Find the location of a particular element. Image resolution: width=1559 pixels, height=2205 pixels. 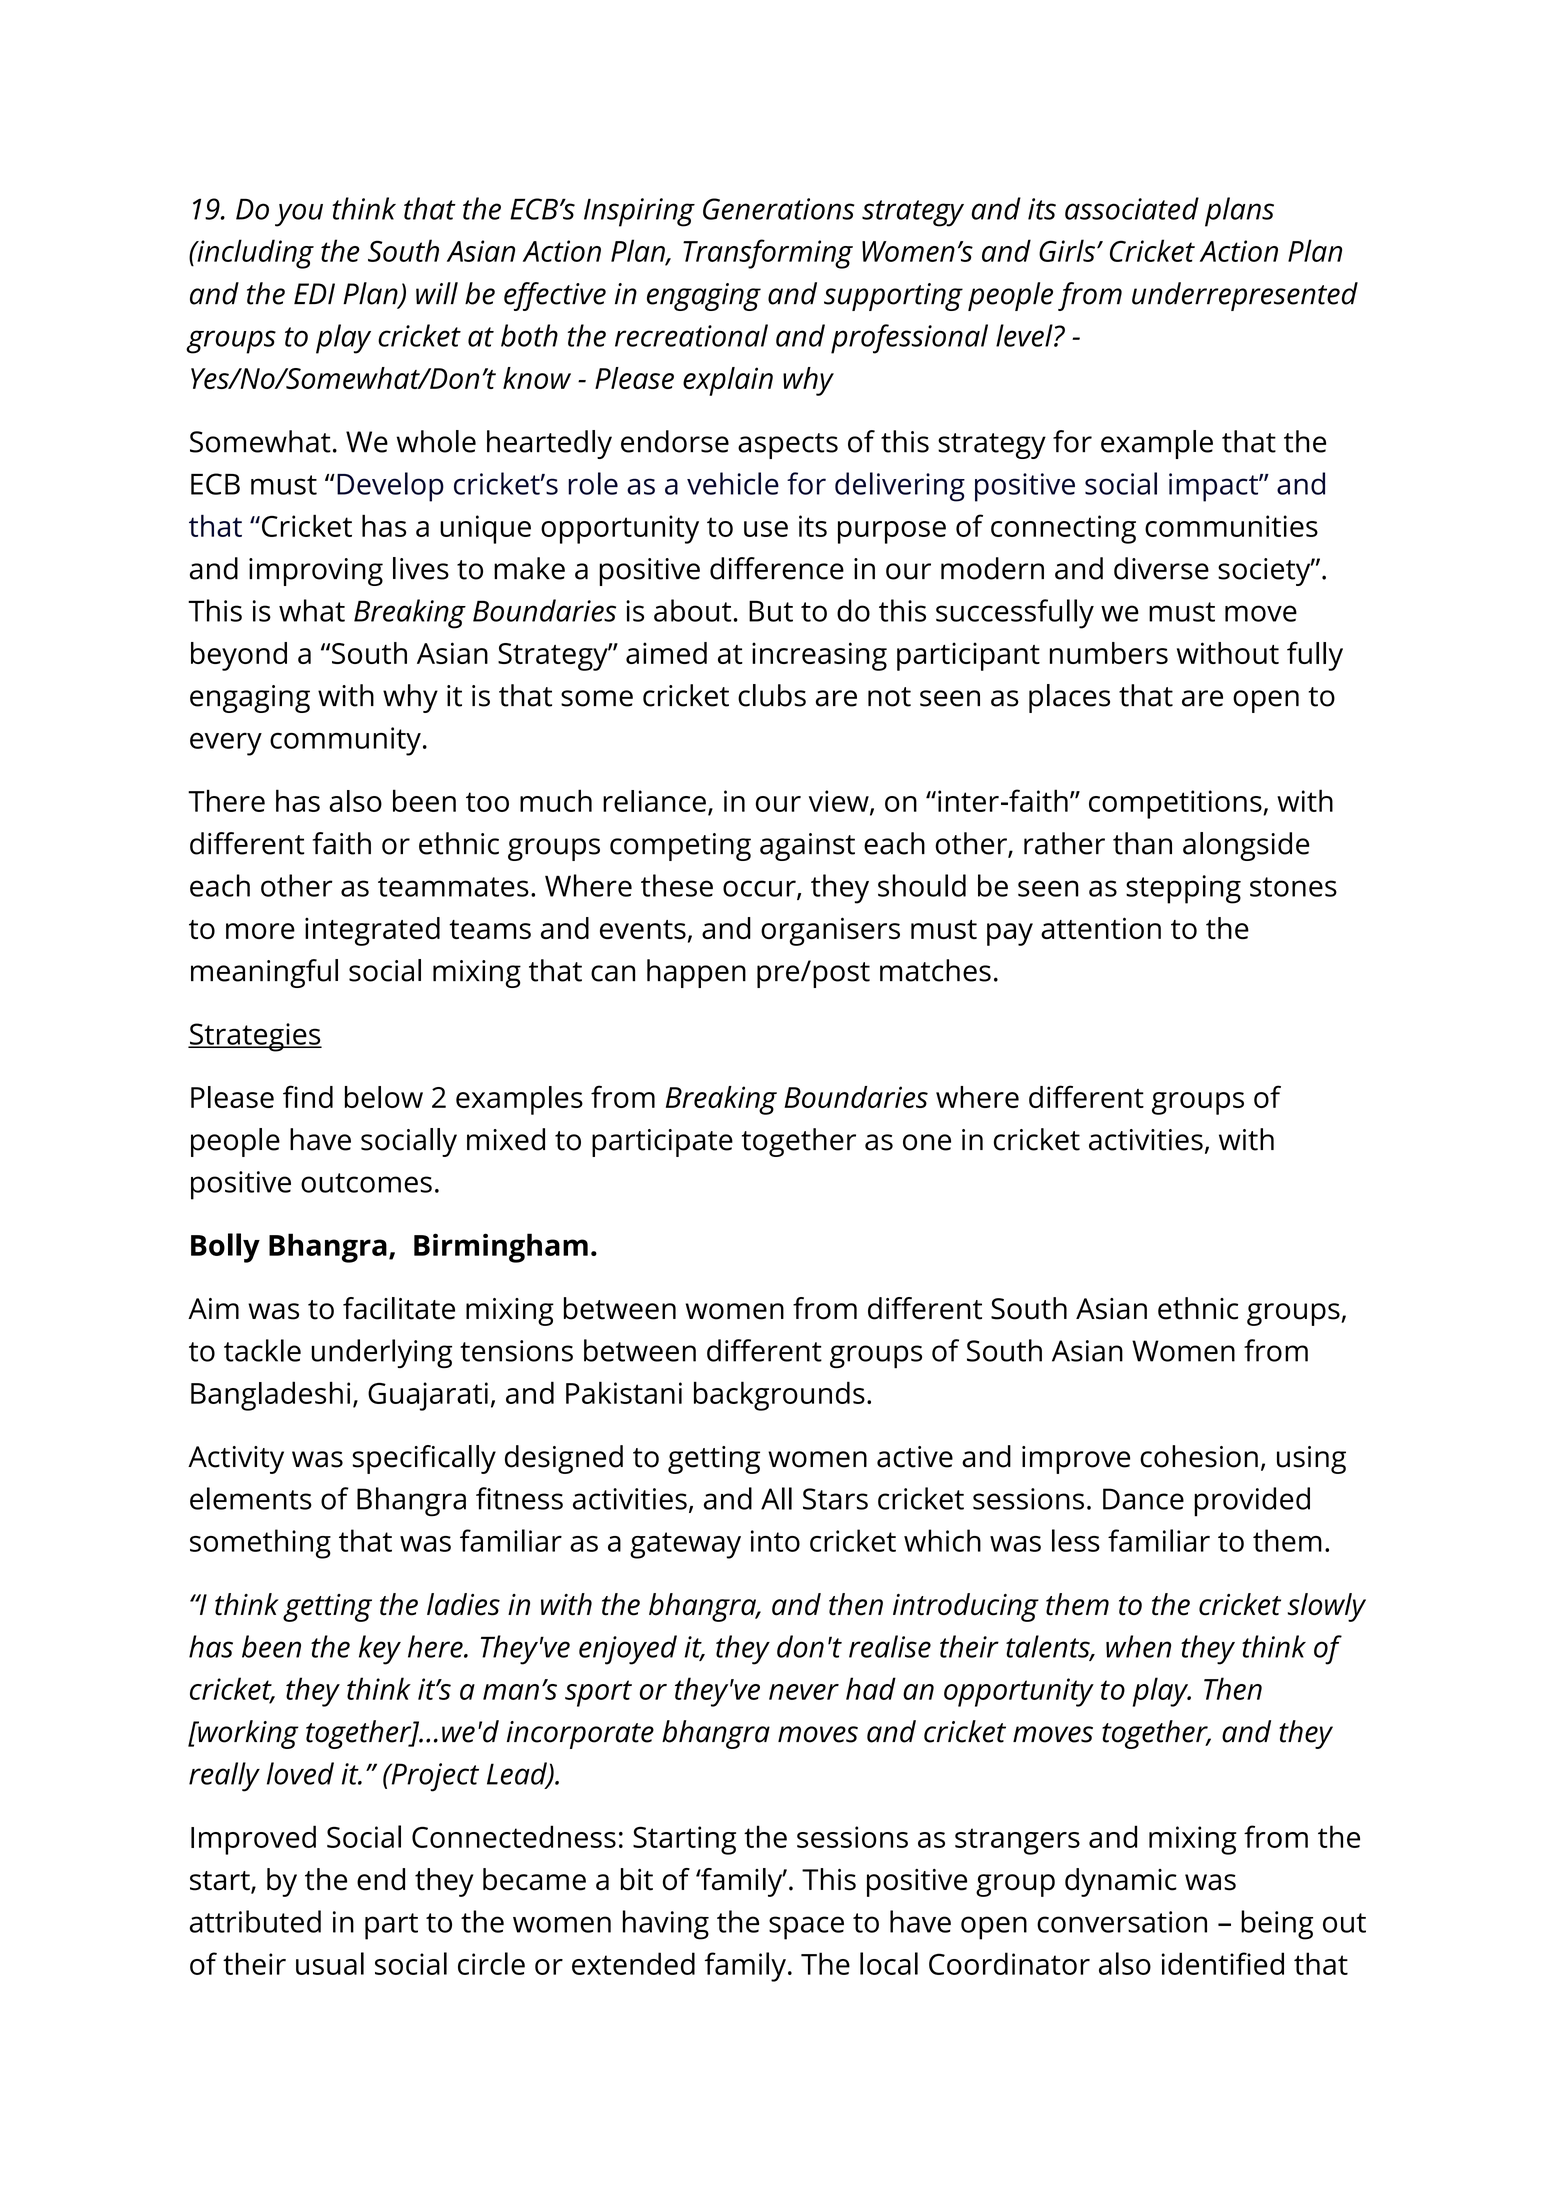

Transforming is located at coordinates (768, 254).
